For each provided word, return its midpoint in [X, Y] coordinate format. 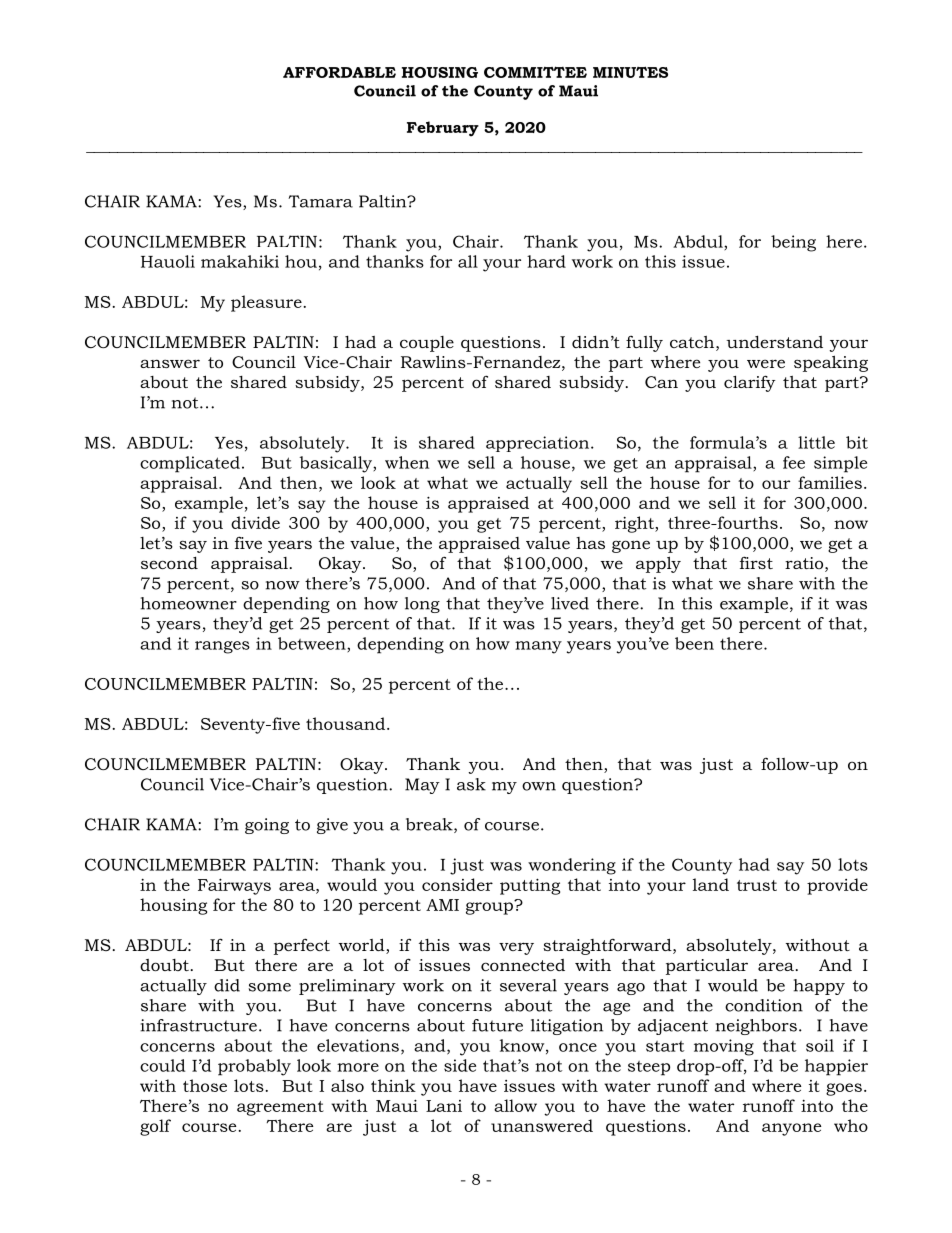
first [756, 562]
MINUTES [630, 72]
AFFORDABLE [339, 72]
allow [515, 1105]
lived [570, 603]
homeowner [189, 603]
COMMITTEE [535, 72]
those [205, 1085]
